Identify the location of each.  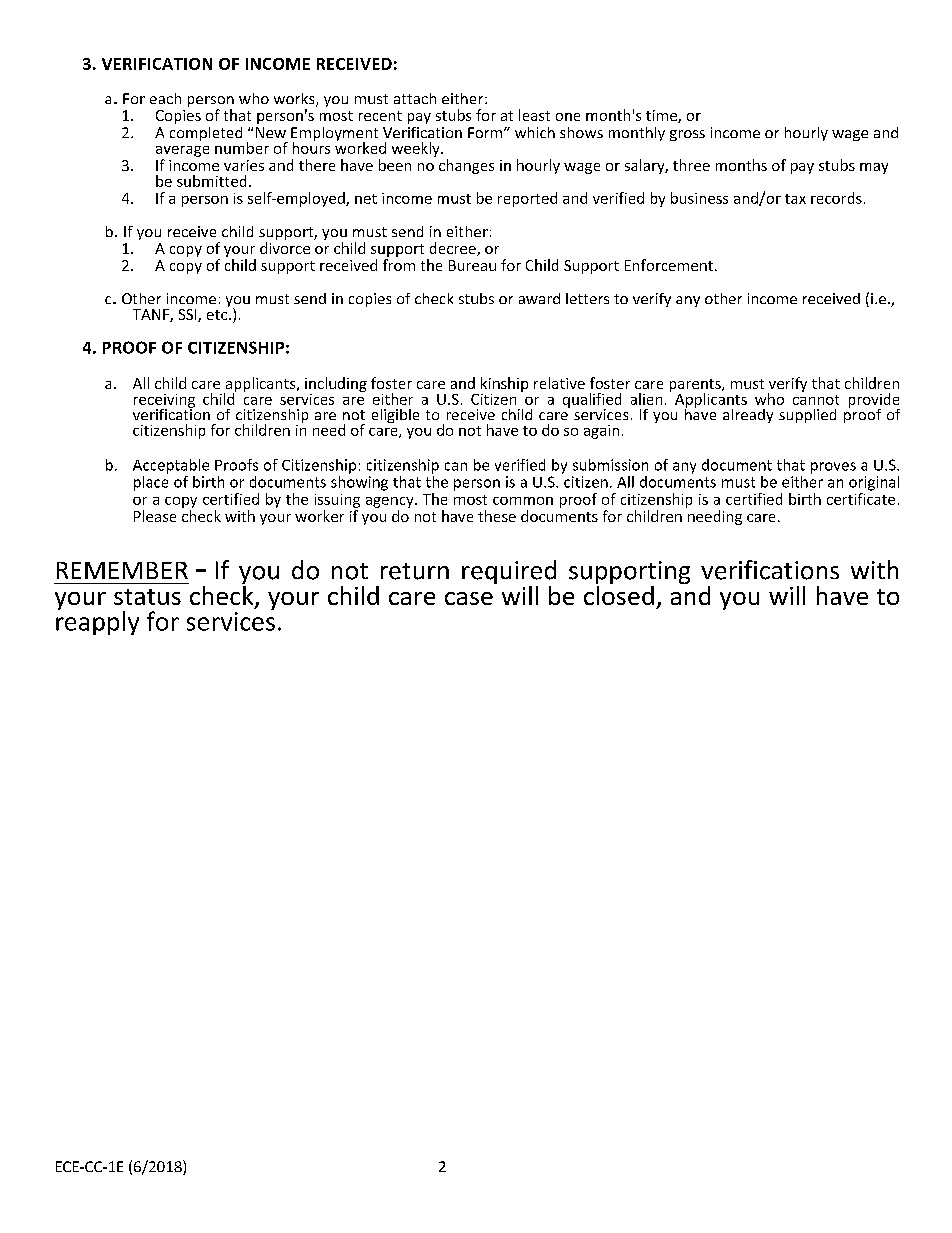
(165, 98).
